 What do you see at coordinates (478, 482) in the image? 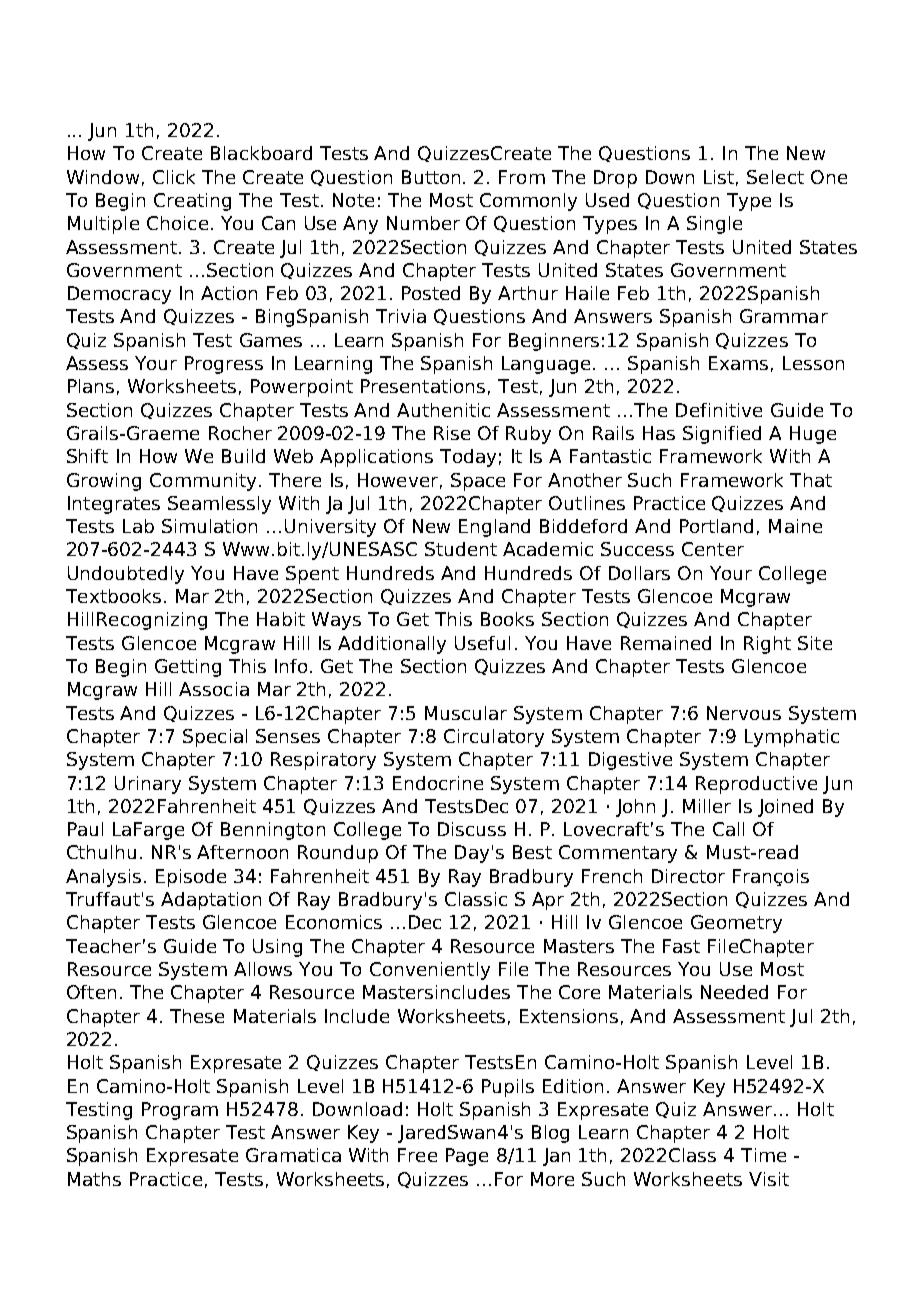
I see `Space` at bounding box center [478, 482].
